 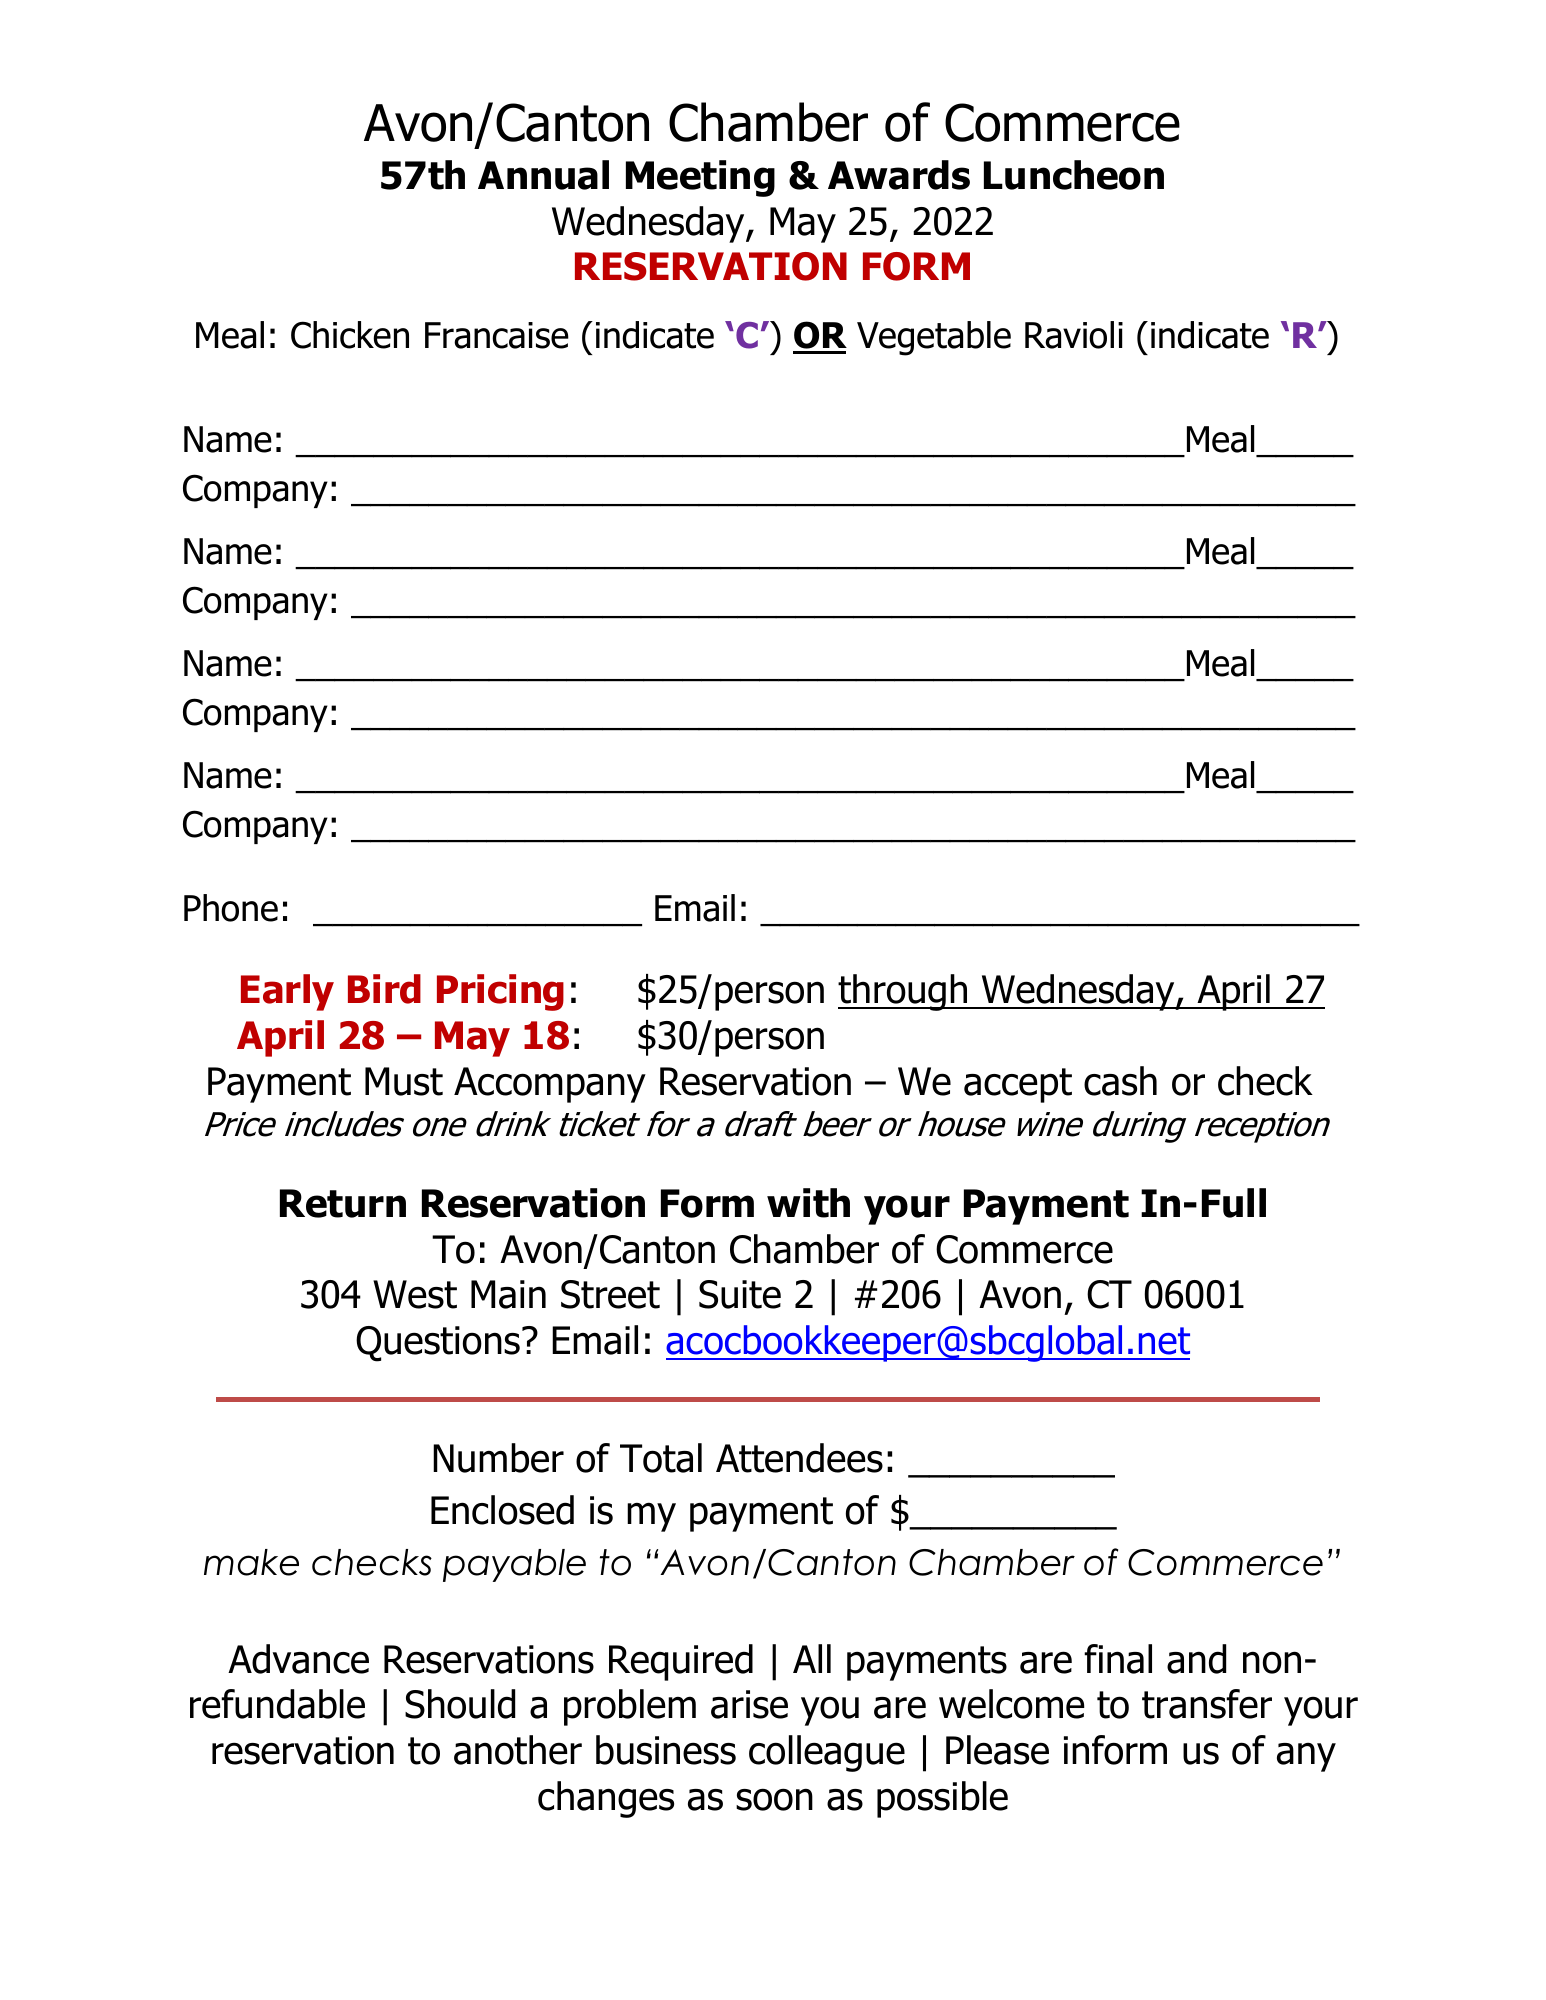 What do you see at coordinates (934, 338) in the screenshot?
I see `Vegetable` at bounding box center [934, 338].
